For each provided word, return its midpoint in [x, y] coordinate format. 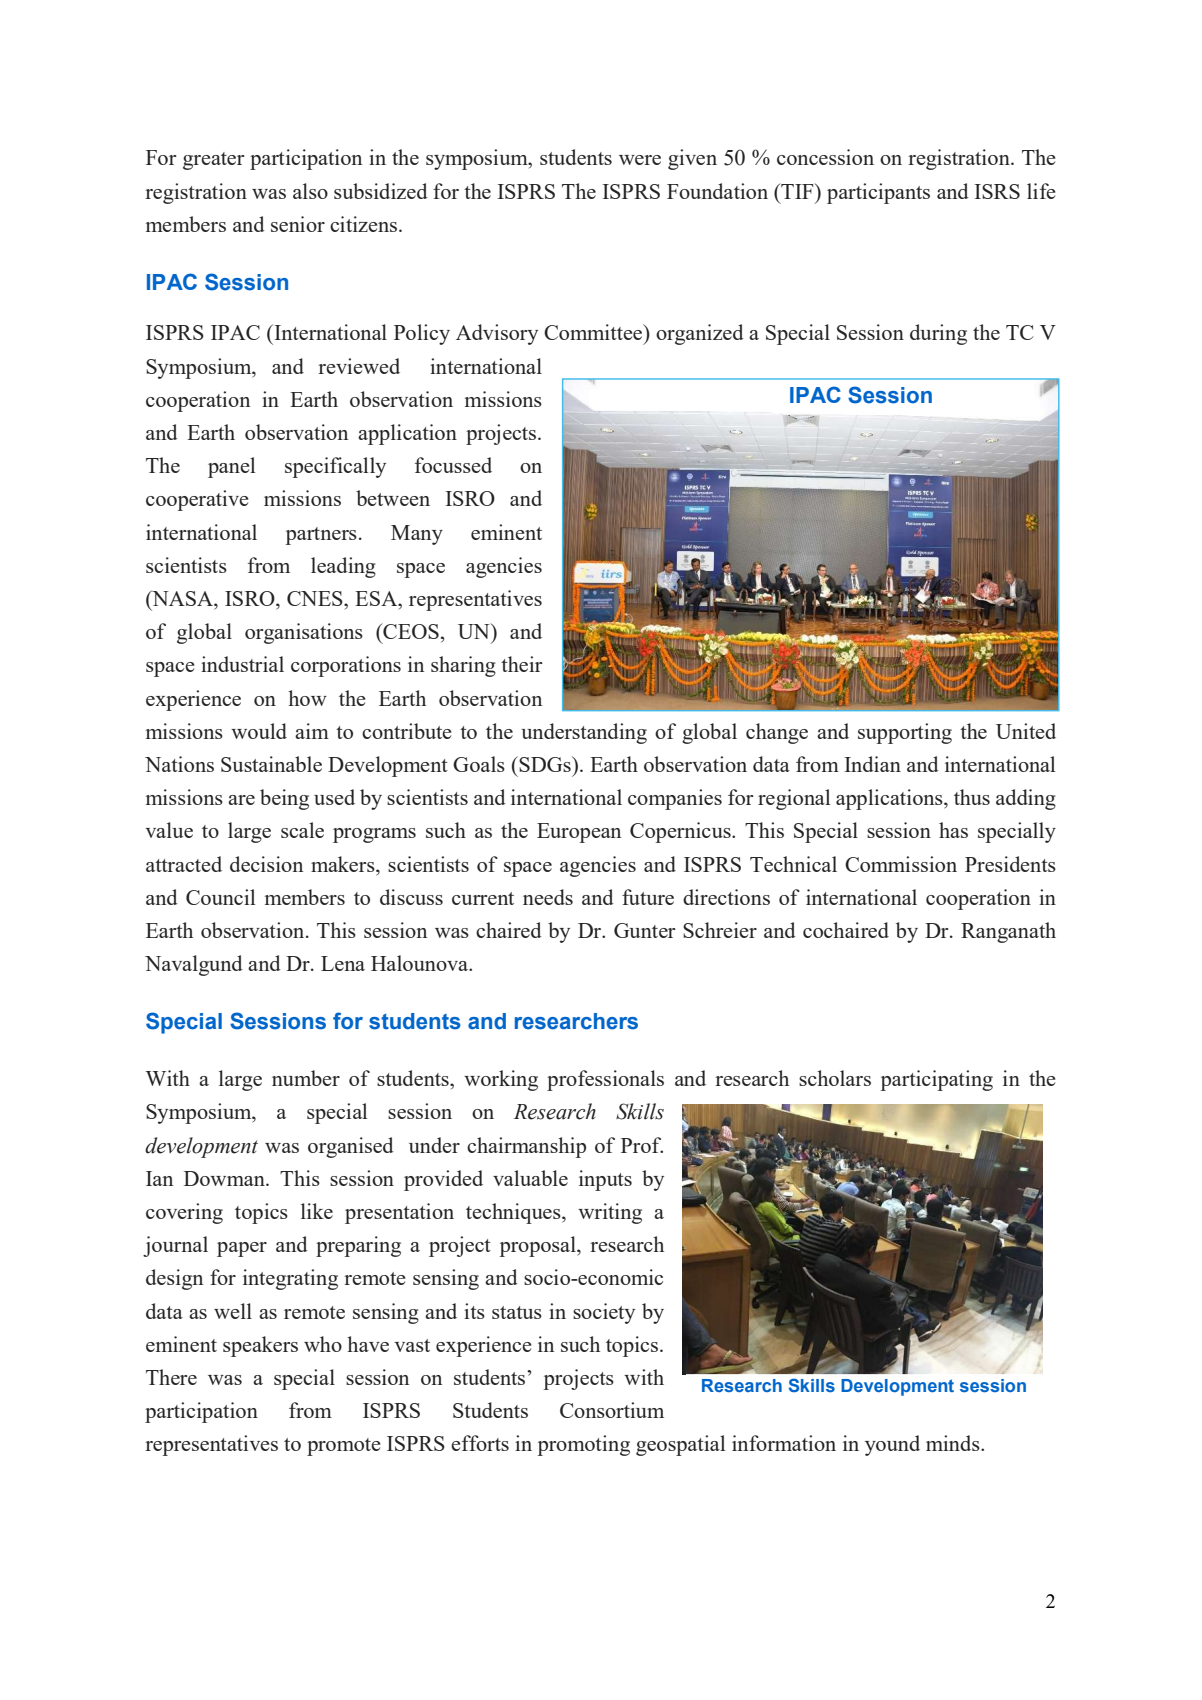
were [640, 160]
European [579, 833]
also [310, 191]
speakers [260, 1346]
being [284, 799]
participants [878, 193]
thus [972, 797]
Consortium [612, 1410]
